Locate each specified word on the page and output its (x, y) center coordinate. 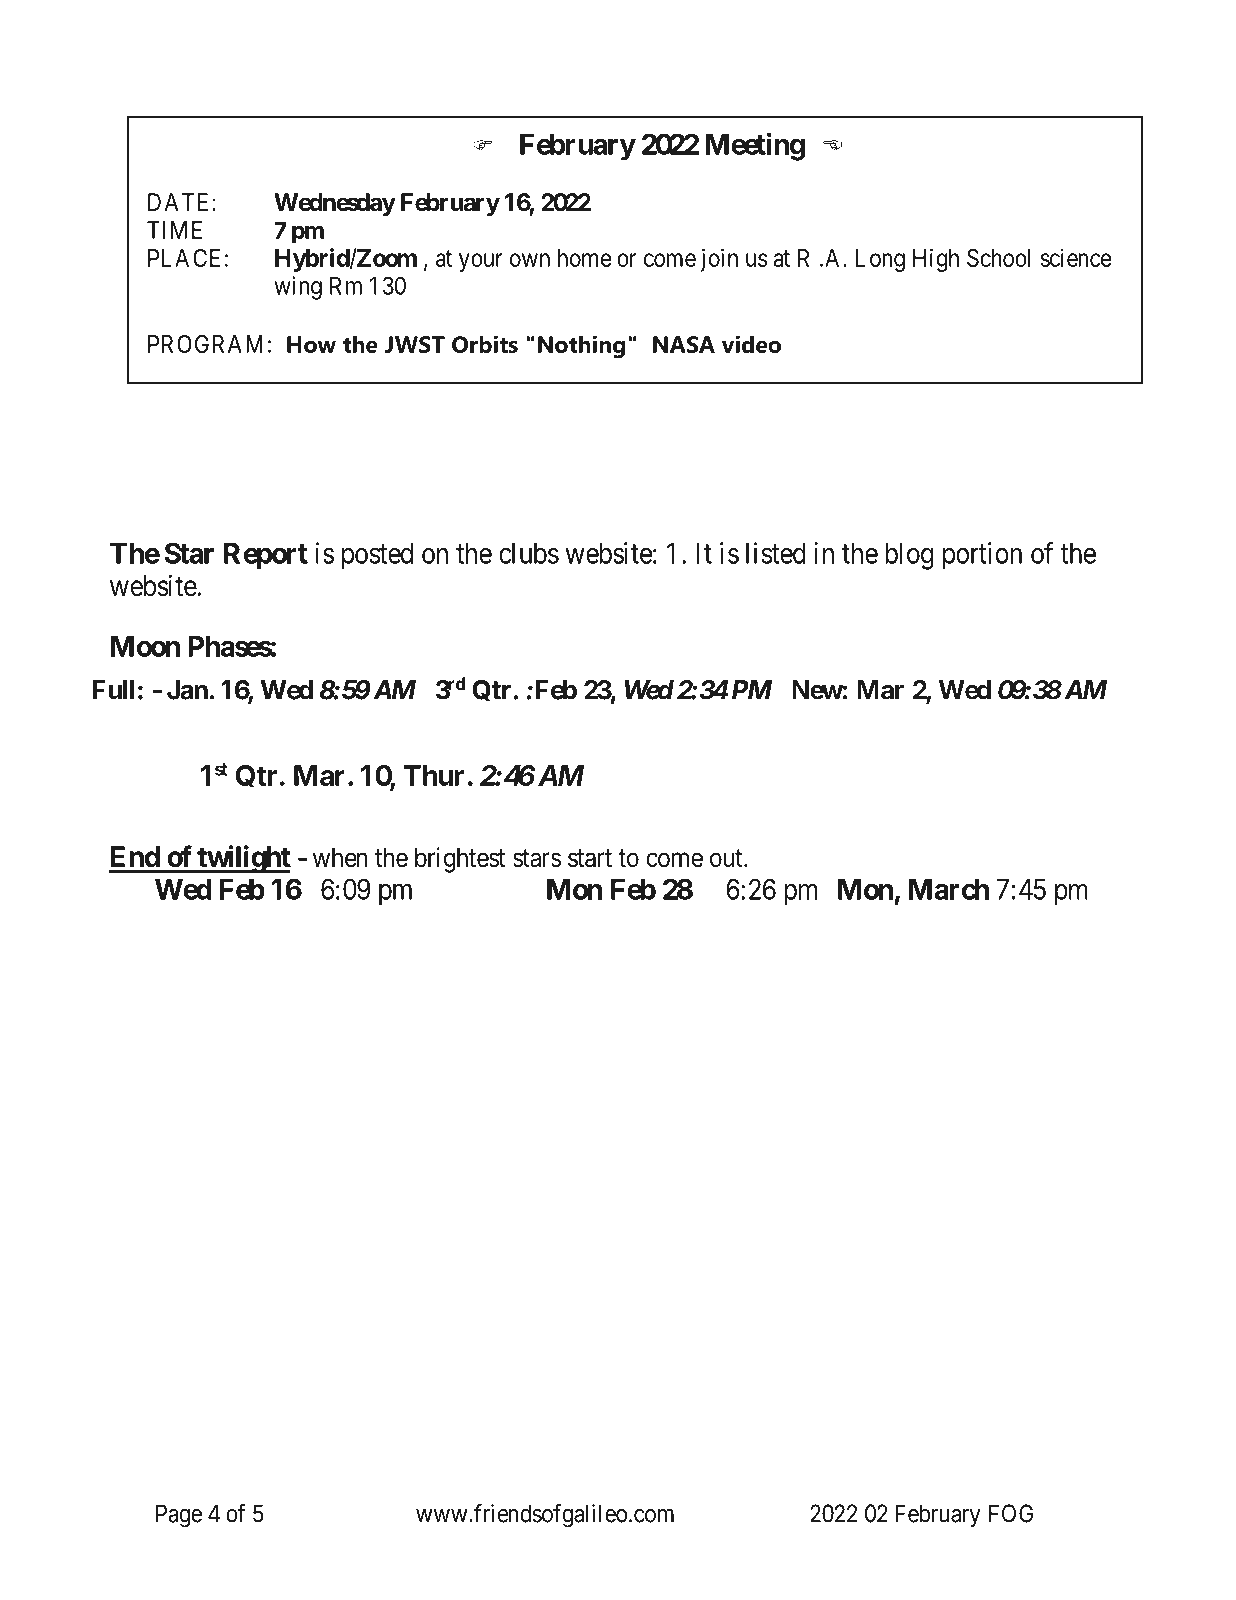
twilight (243, 859)
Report (266, 556)
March (949, 889)
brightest (460, 860)
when (340, 858)
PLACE (184, 258)
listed (776, 553)
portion (982, 556)
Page (179, 1516)
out (727, 858)
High (936, 260)
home (585, 258)
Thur (434, 775)
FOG (1011, 1513)
